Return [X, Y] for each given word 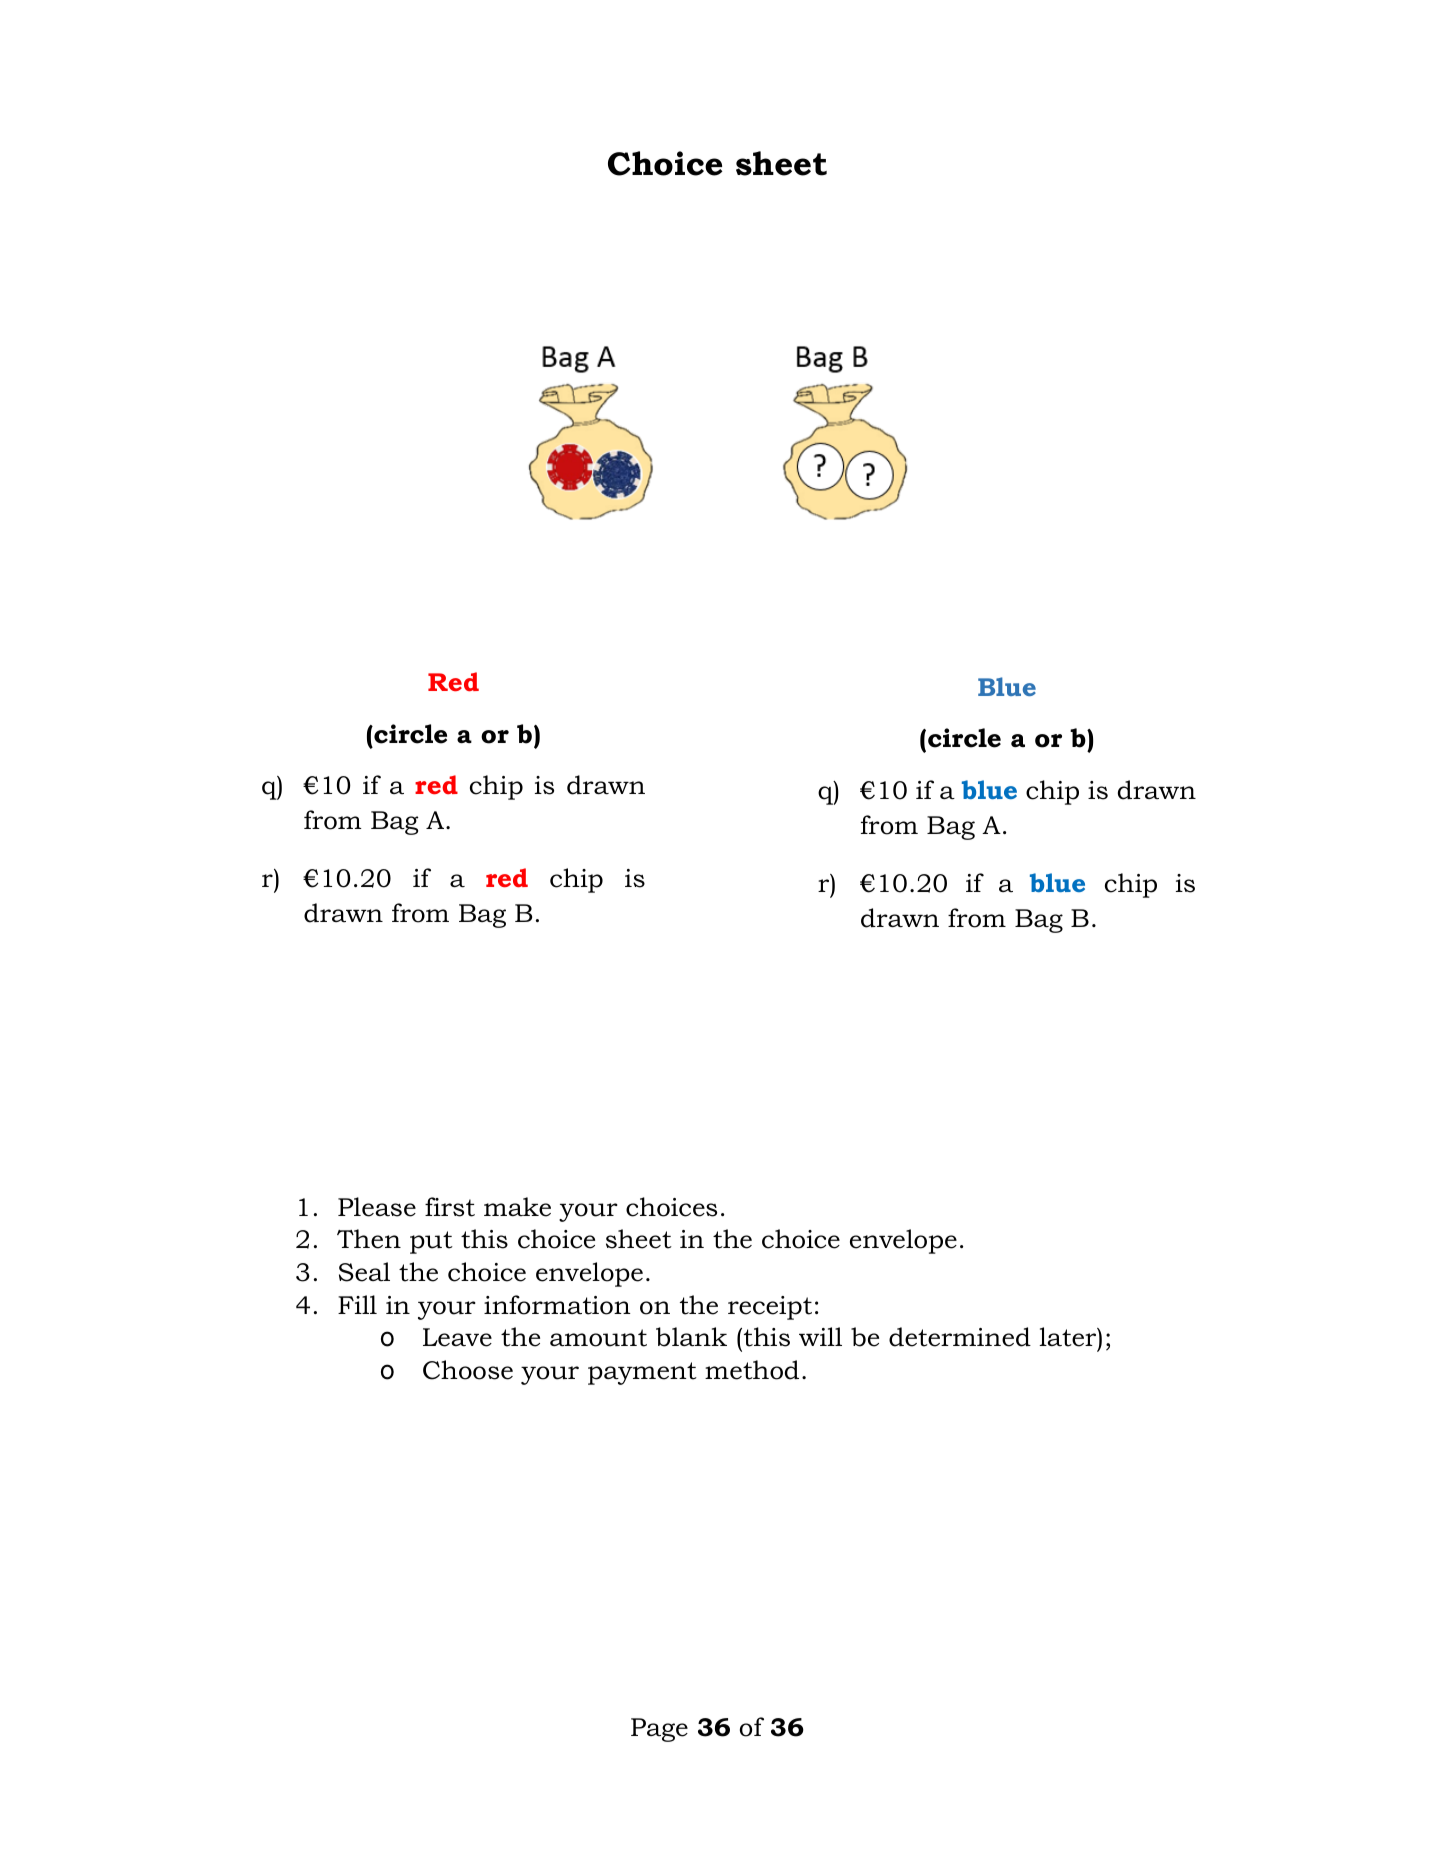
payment [642, 1373]
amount [598, 1338]
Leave [457, 1337]
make [517, 1207]
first [450, 1207]
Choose [468, 1370]
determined [960, 1337]
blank [691, 1337]
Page [659, 1730]
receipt [770, 1308]
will [820, 1336]
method [752, 1370]
